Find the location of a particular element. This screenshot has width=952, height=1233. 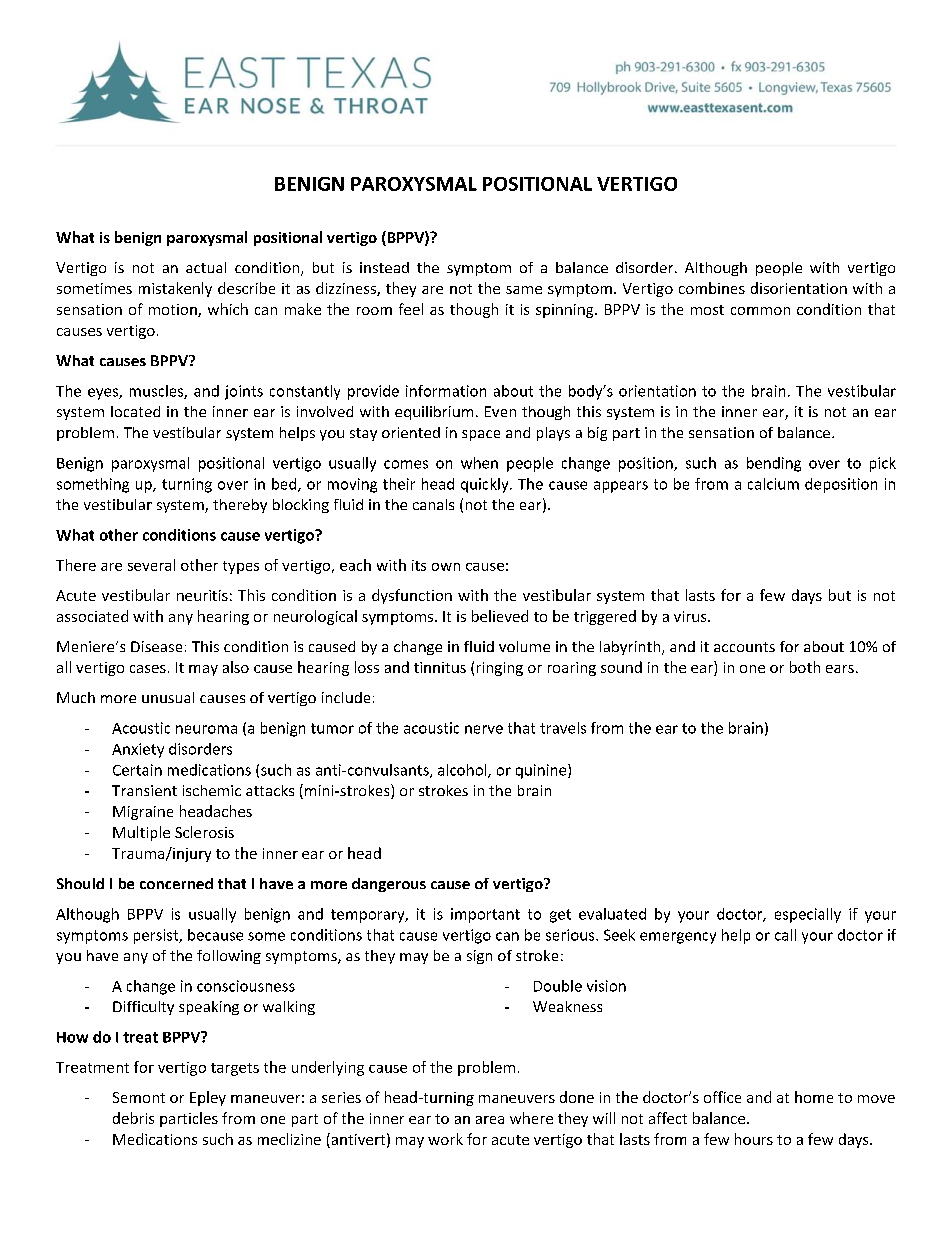

concerned is located at coordinates (176, 883).
